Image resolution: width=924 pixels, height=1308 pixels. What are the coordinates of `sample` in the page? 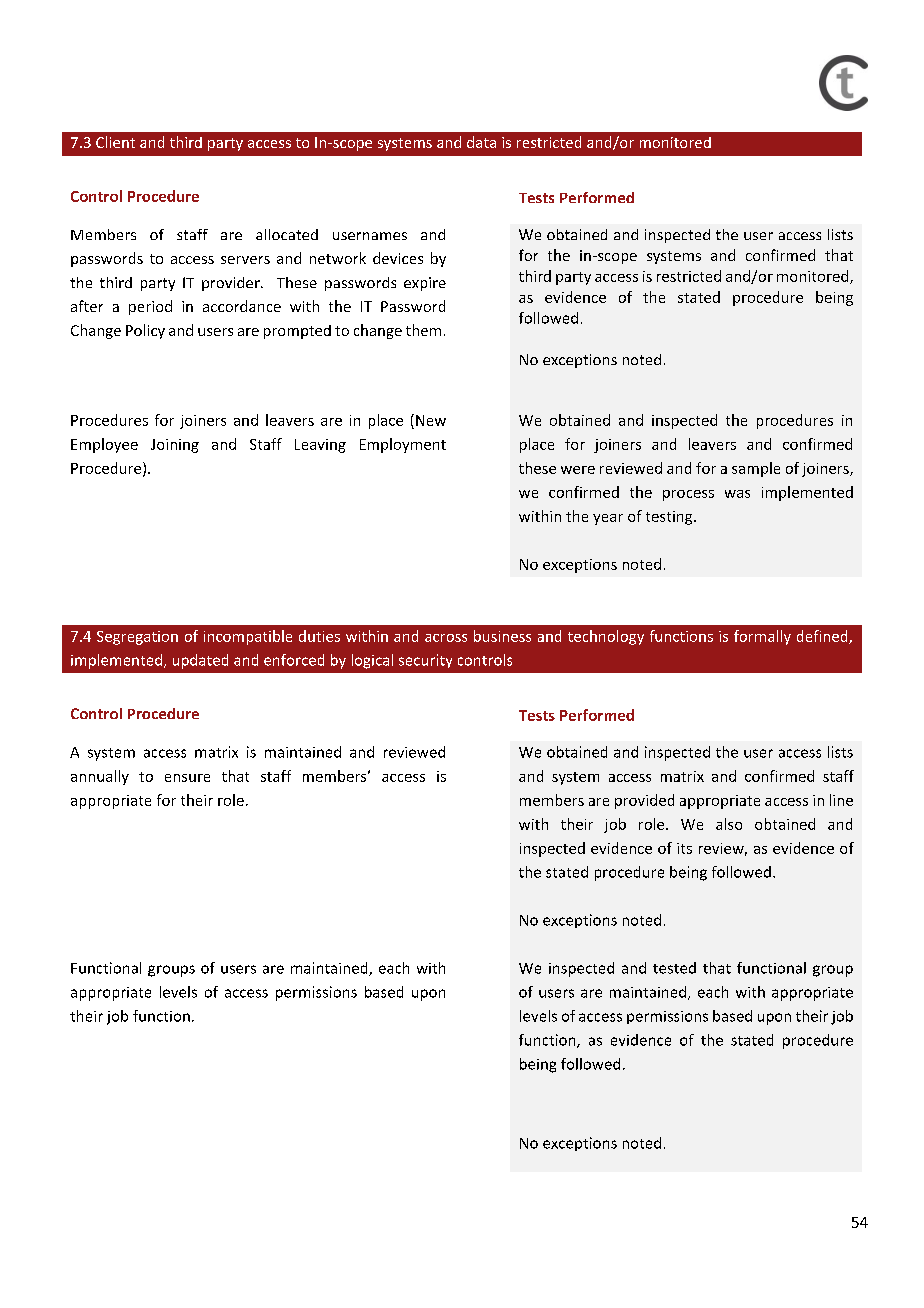 It's located at (756, 469).
